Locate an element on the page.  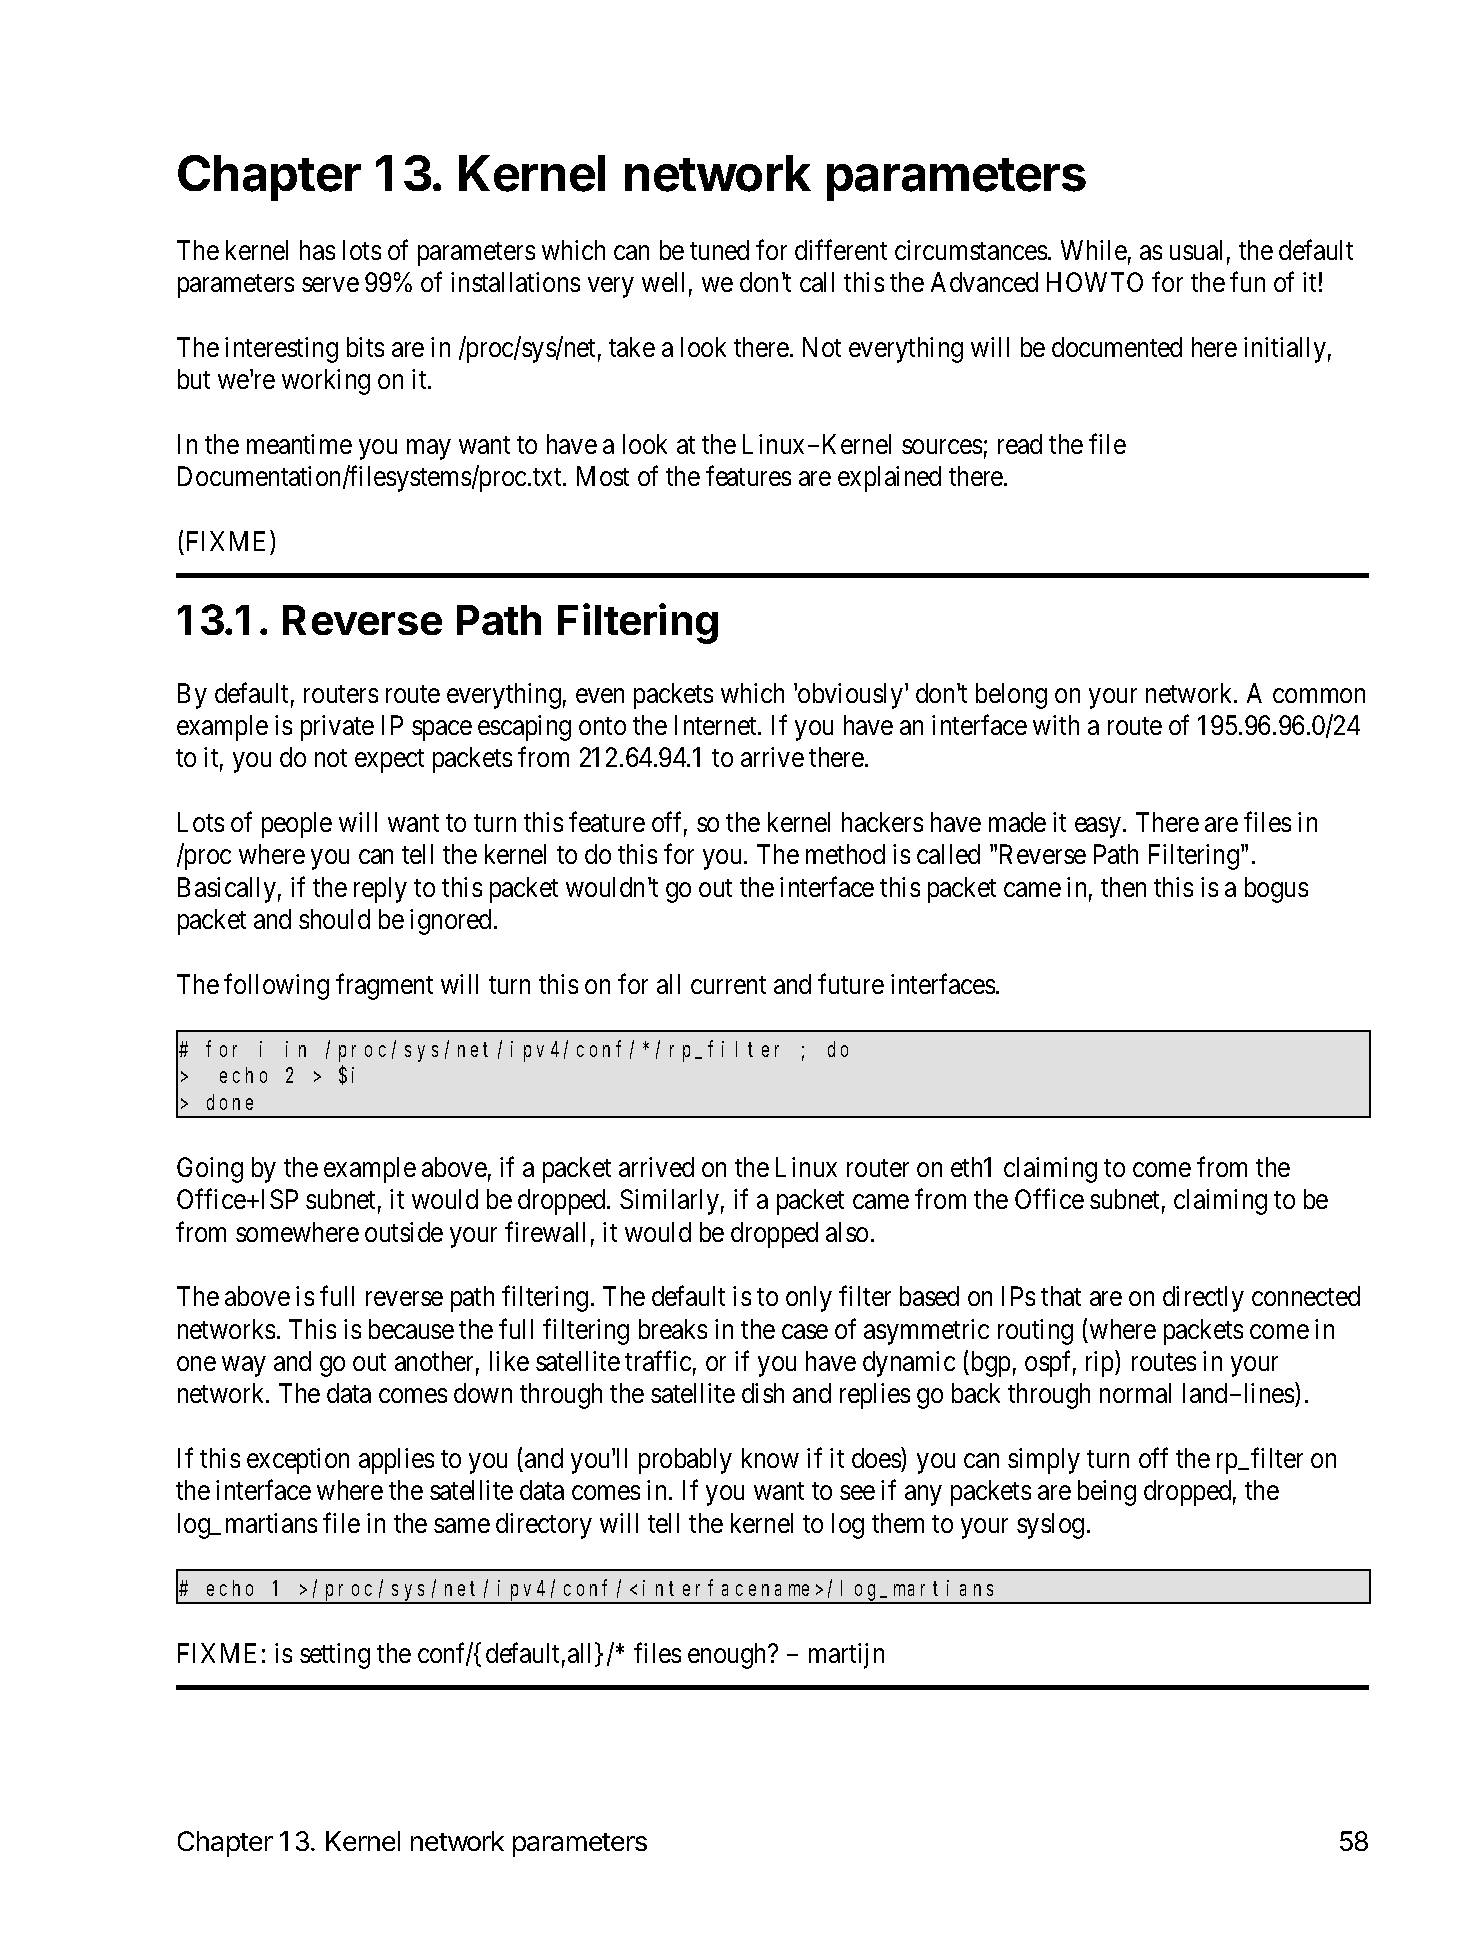
then is located at coordinates (1123, 887).
